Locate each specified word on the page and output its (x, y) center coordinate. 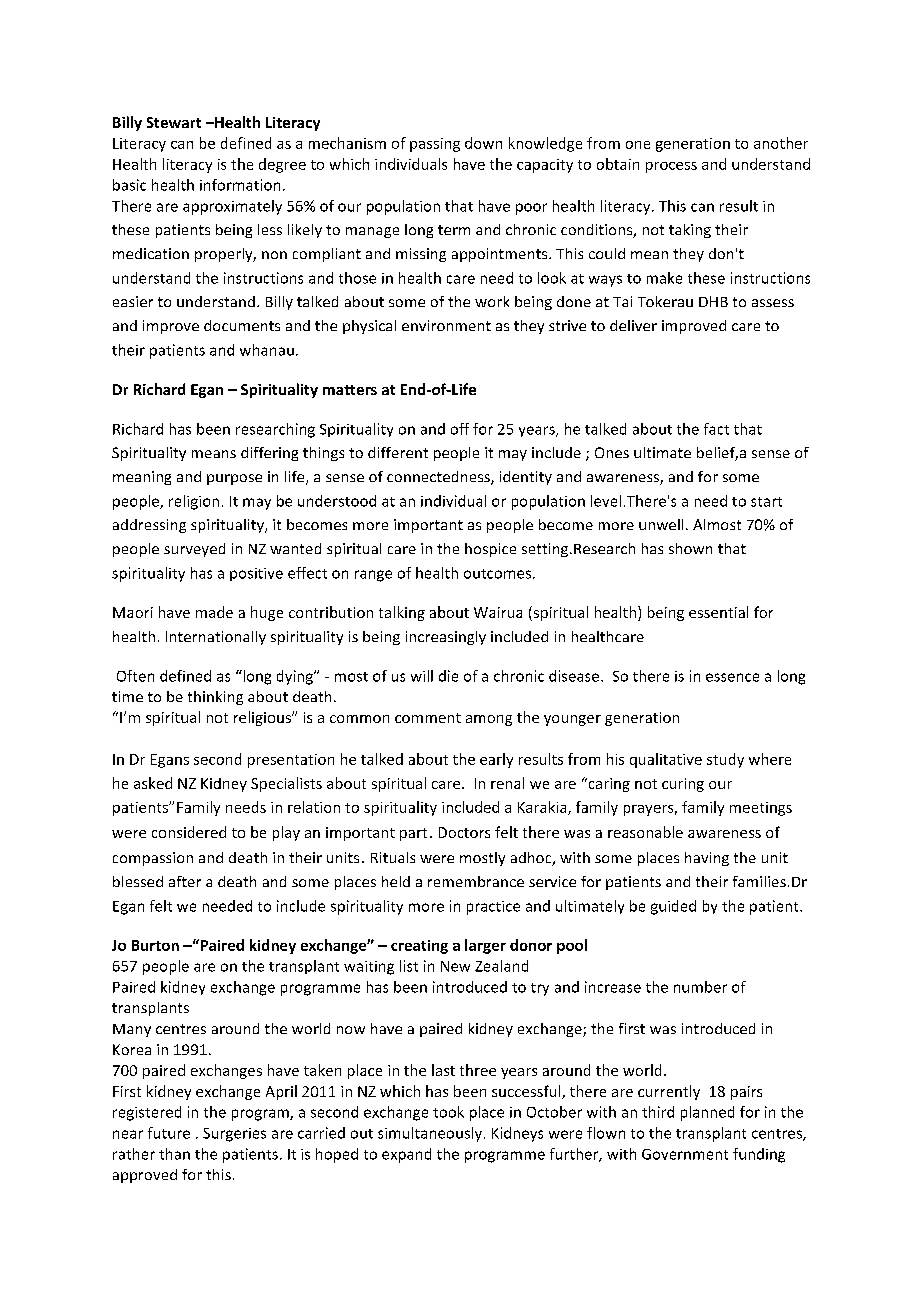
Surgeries (234, 1135)
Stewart (174, 122)
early (496, 760)
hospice (490, 550)
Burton (155, 945)
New (455, 966)
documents (242, 325)
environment (446, 325)
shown (690, 548)
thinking (215, 698)
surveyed (194, 550)
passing (435, 145)
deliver (633, 325)
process (671, 167)
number (700, 987)
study (725, 760)
